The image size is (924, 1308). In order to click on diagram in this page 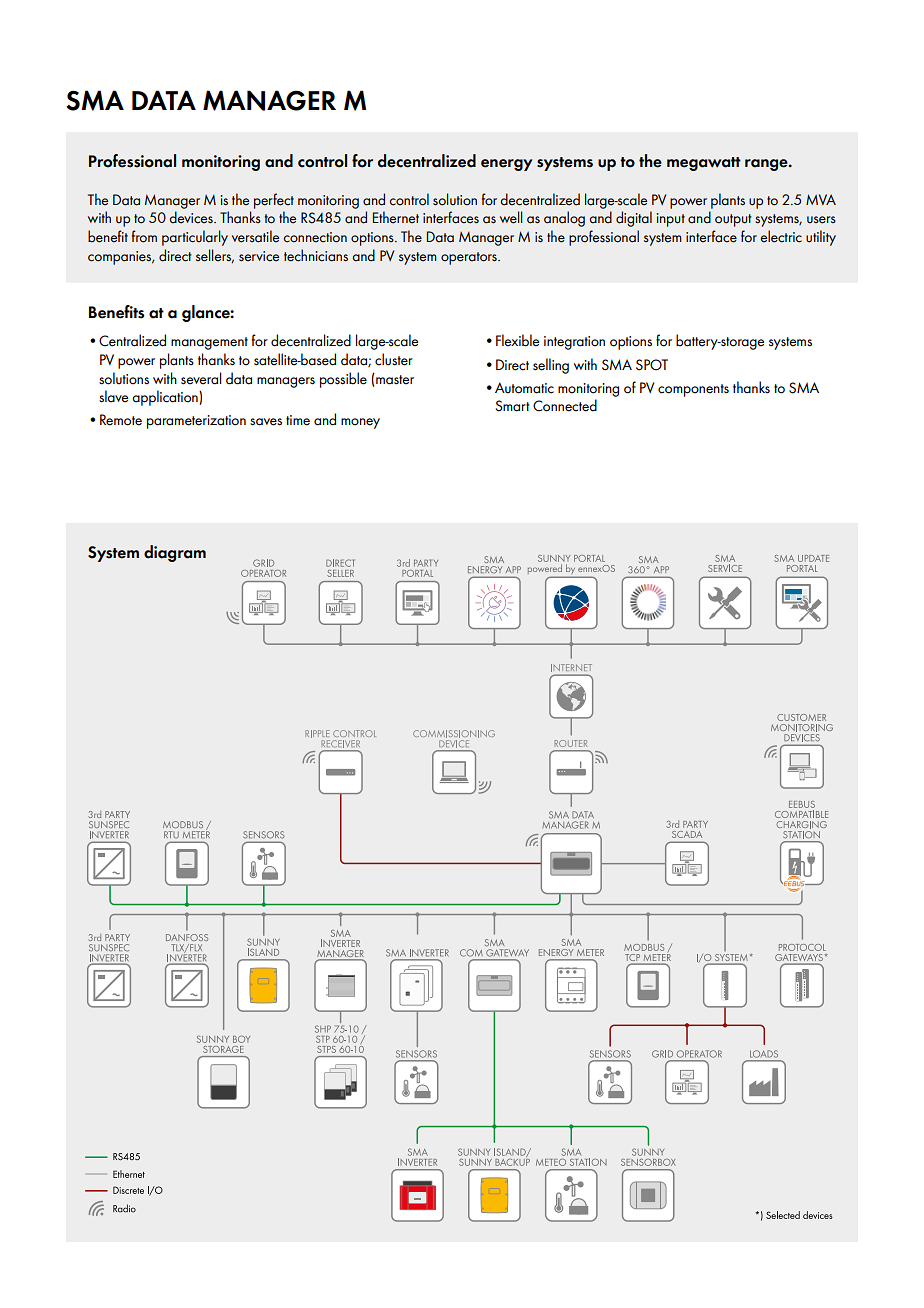, I will do `click(175, 553)`.
